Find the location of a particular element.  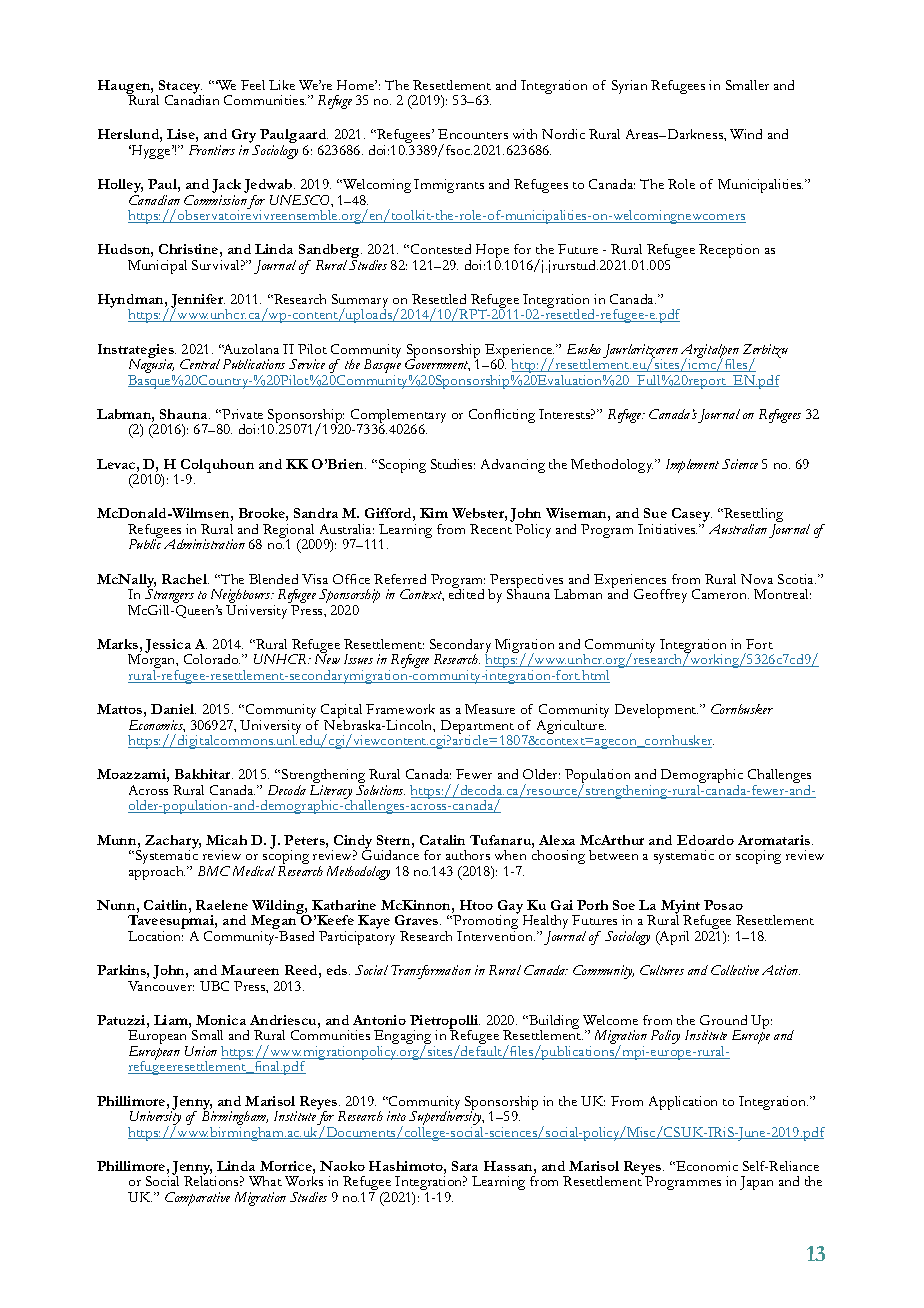

Advancing is located at coordinates (513, 466).
